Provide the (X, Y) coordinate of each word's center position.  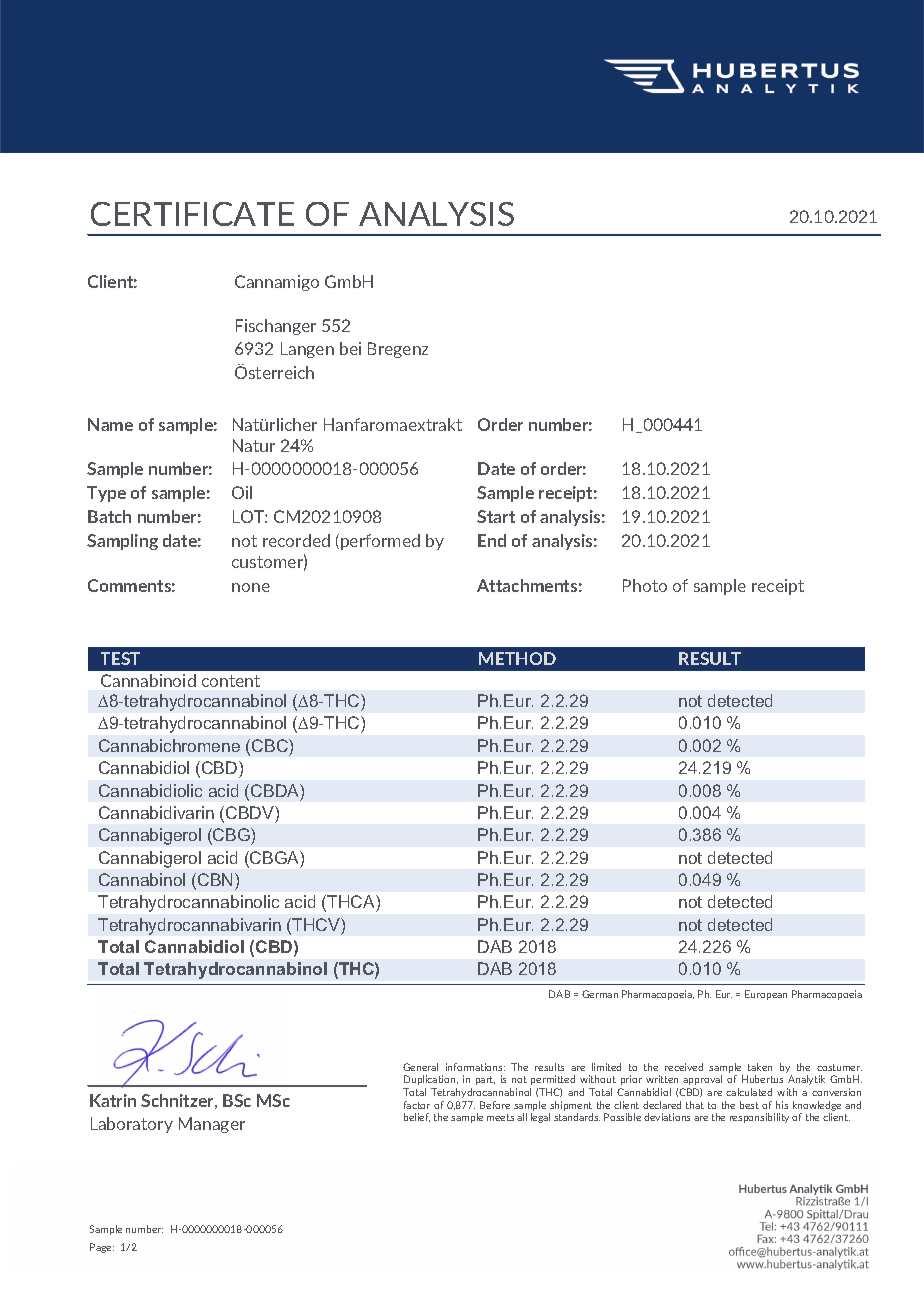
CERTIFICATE (192, 214)
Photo (645, 585)
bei (350, 348)
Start (496, 516)
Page (102, 1248)
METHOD (517, 658)
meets (500, 1117)
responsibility (759, 1118)
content (231, 681)
